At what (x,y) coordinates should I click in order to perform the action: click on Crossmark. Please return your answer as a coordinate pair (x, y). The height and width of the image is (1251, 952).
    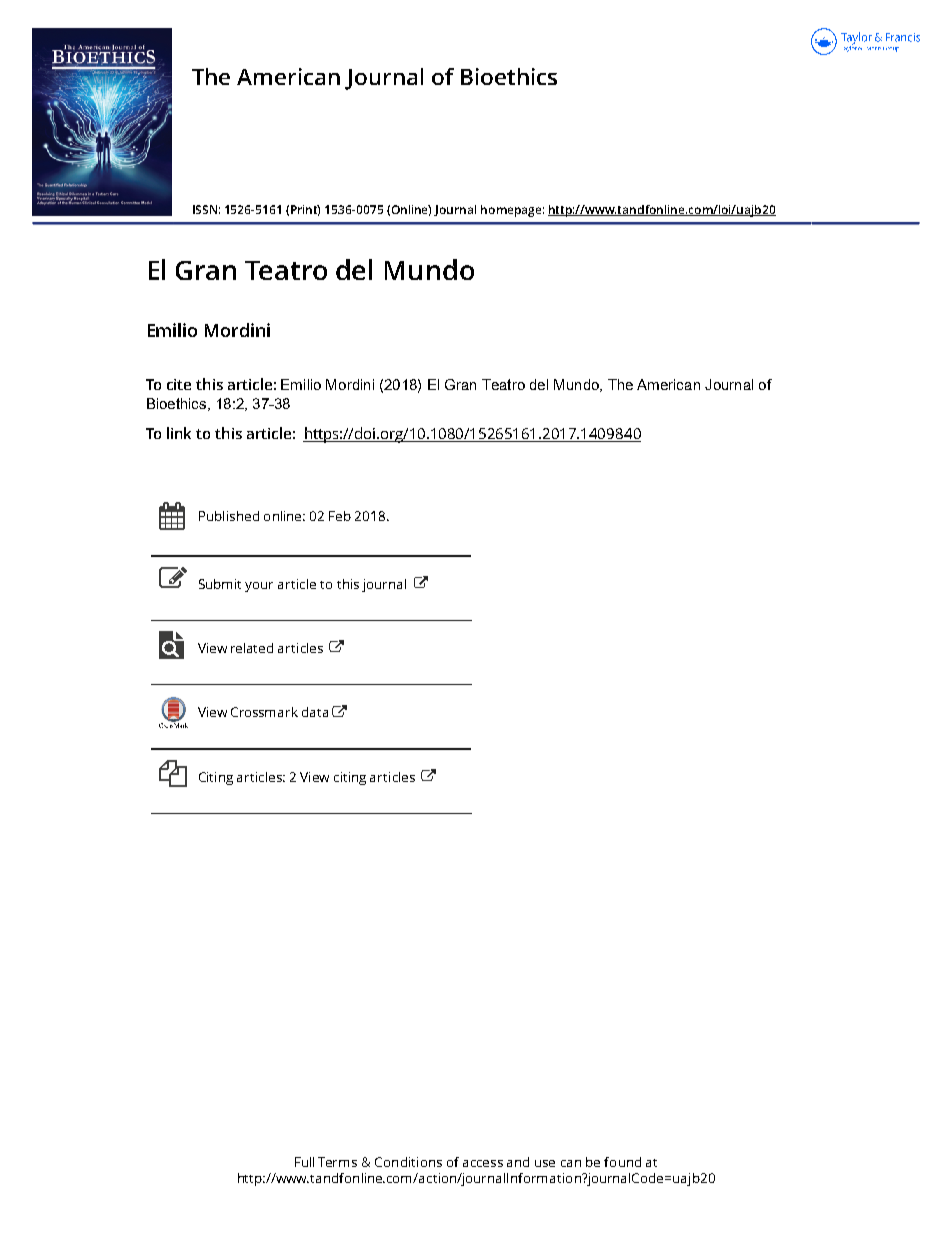
    Looking at the image, I should click on (264, 712).
